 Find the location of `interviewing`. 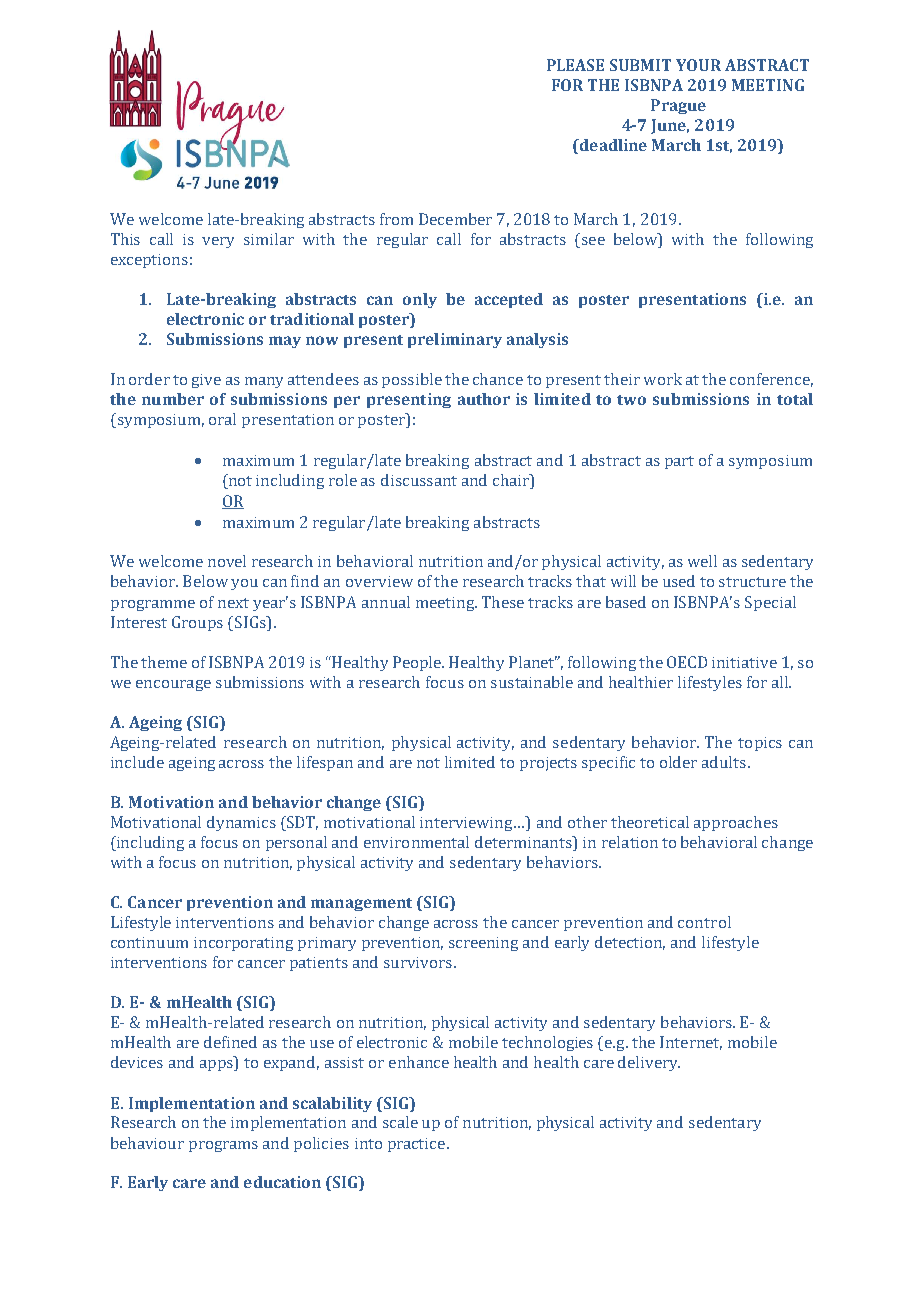

interviewing is located at coordinates (468, 824).
